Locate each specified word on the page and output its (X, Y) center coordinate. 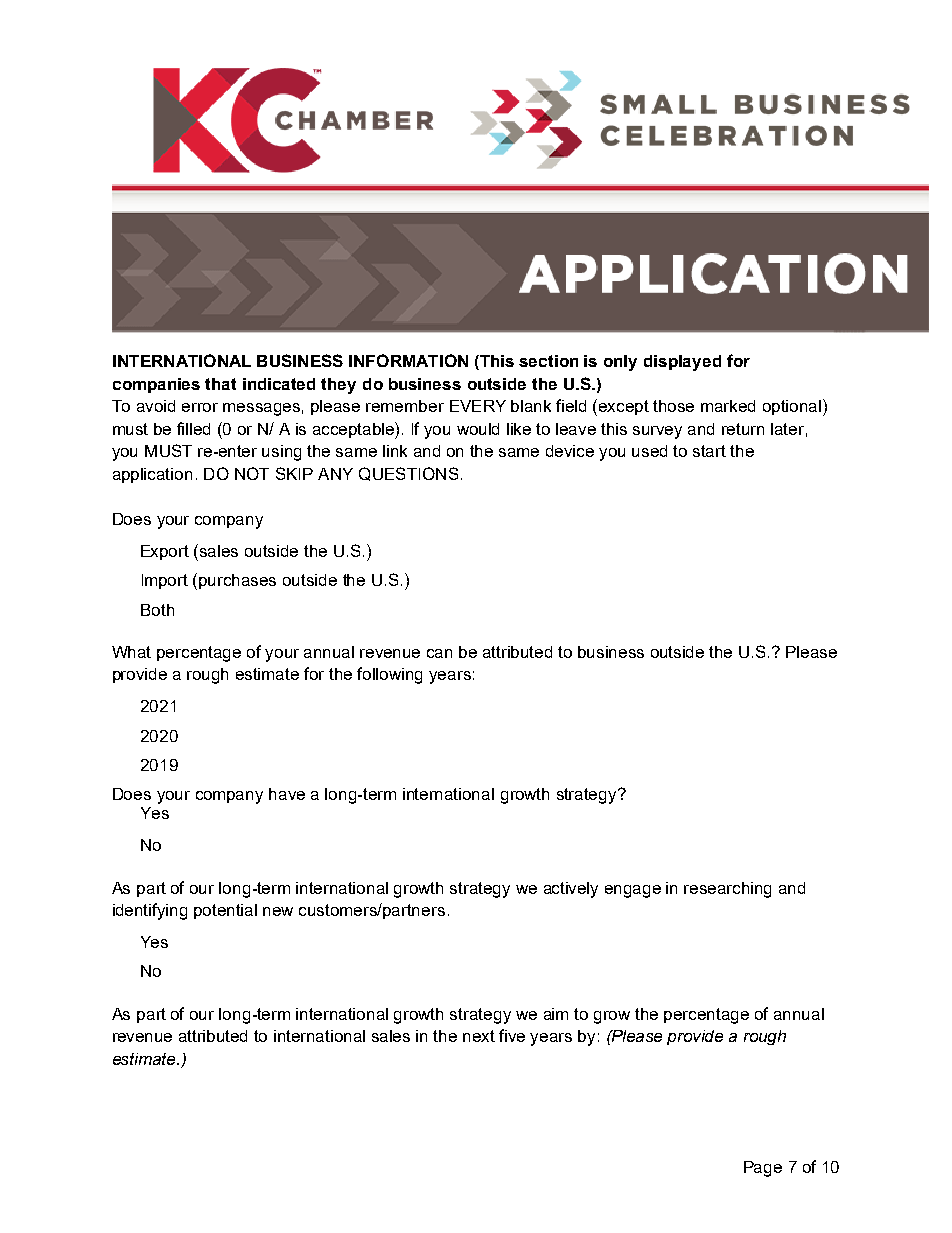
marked (728, 406)
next (479, 1036)
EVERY (478, 406)
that (220, 384)
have (287, 794)
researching (727, 890)
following (389, 675)
